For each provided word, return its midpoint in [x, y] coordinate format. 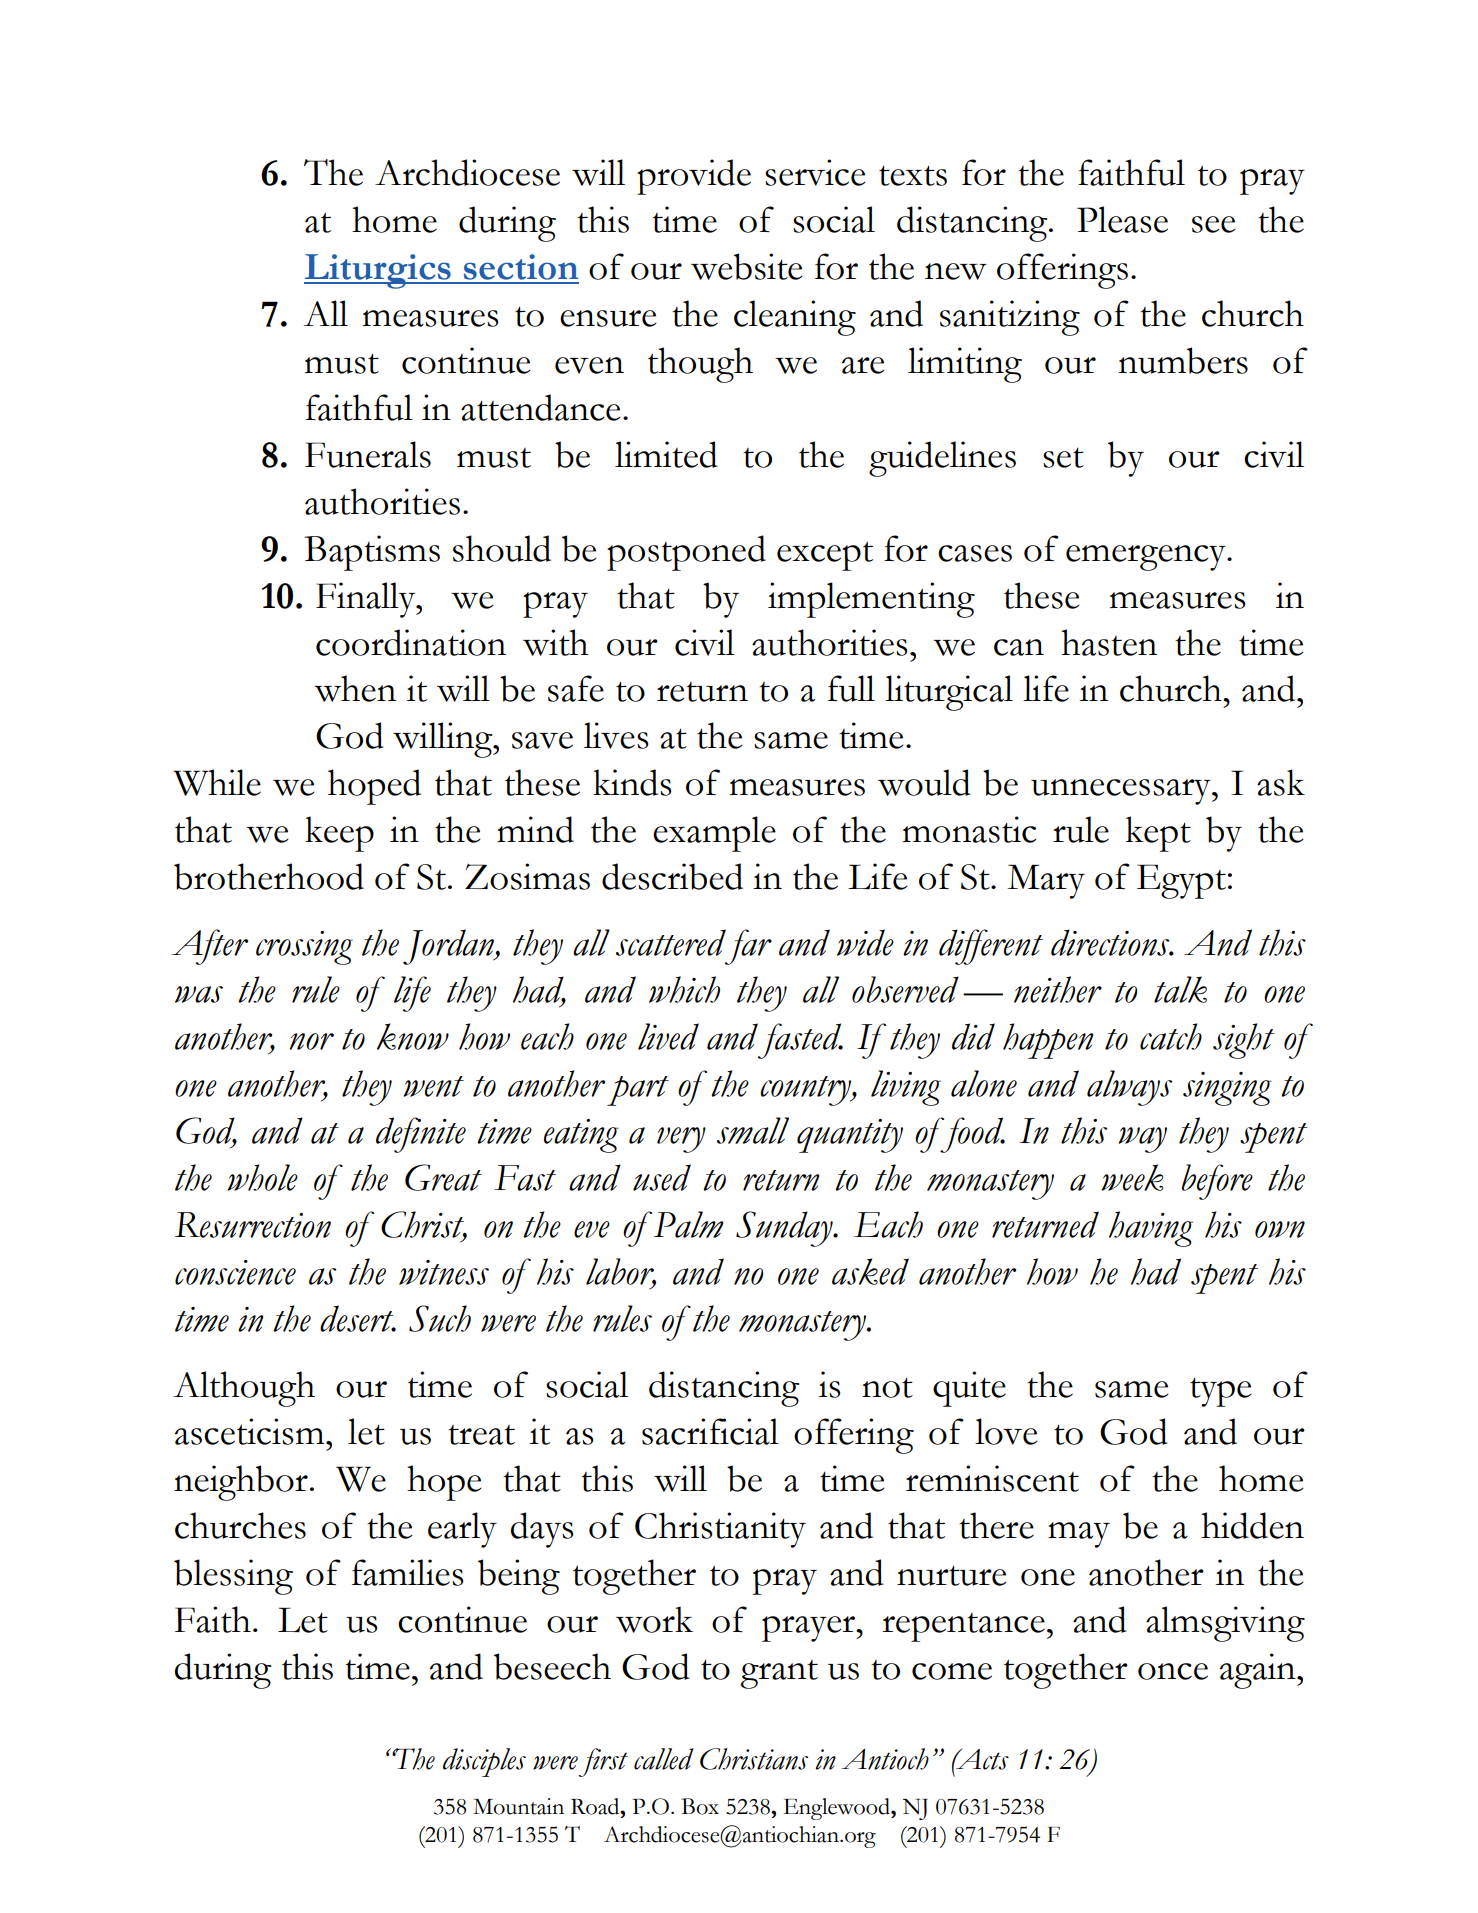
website [746, 266]
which [684, 989]
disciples [484, 1762]
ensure [608, 318]
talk [1180, 989]
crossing [304, 948]
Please [1122, 219]
